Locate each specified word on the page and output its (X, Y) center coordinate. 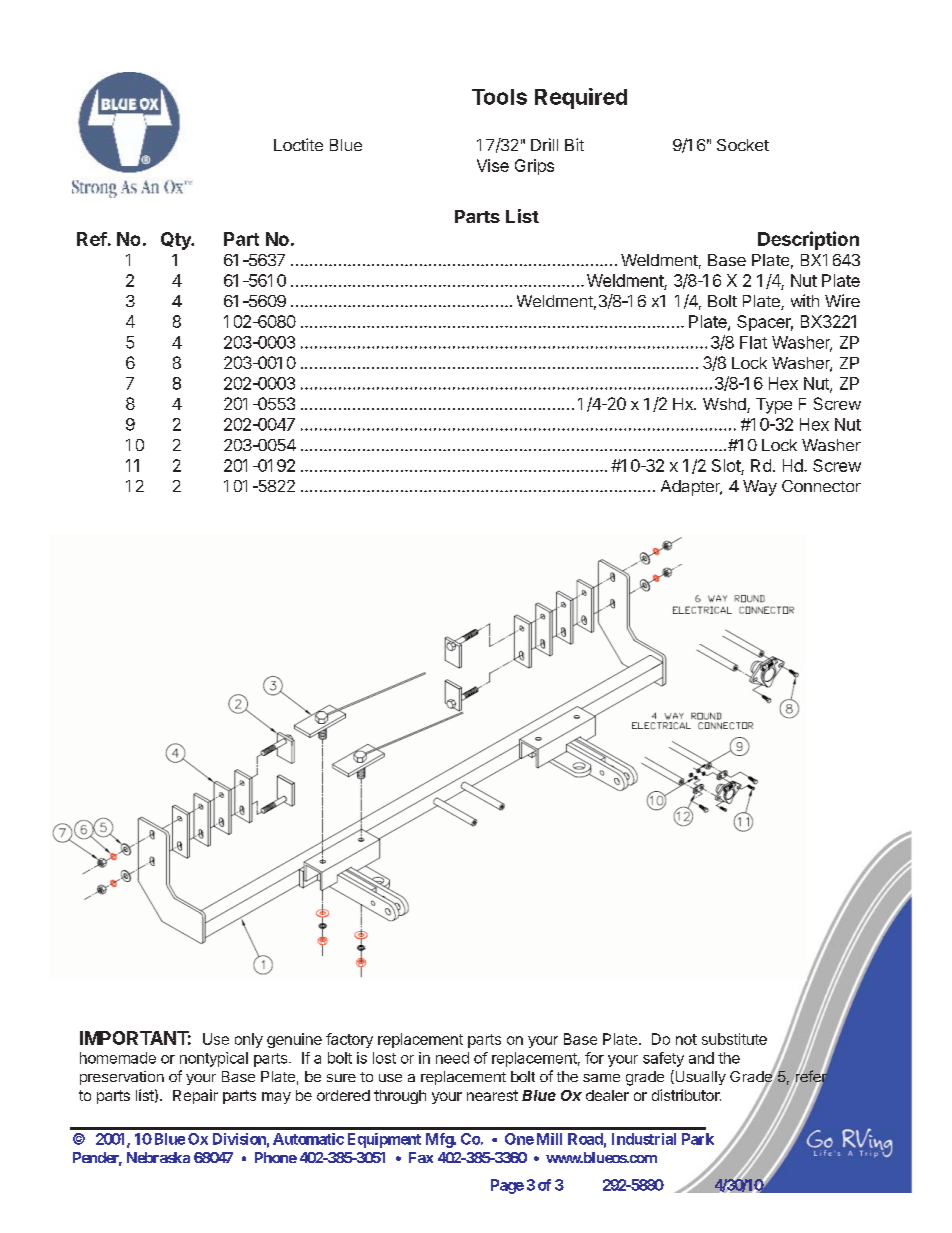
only (249, 1040)
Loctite (298, 144)
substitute (734, 1039)
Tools (499, 97)
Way (760, 488)
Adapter (691, 488)
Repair (195, 1096)
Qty (177, 241)
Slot (726, 465)
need (452, 1058)
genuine (294, 1040)
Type (774, 406)
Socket (743, 145)
